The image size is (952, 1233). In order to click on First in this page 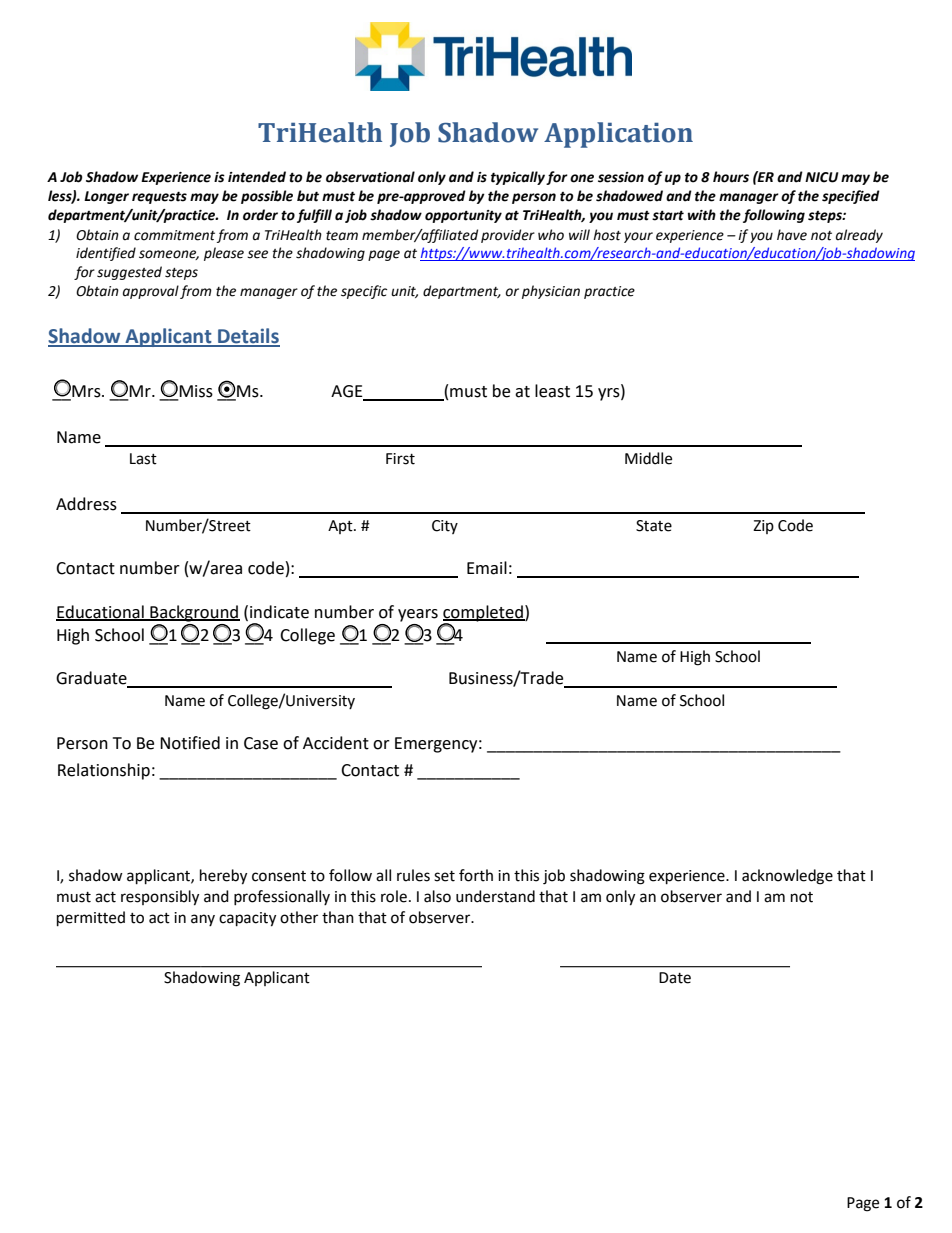, I will do `click(400, 459)`.
